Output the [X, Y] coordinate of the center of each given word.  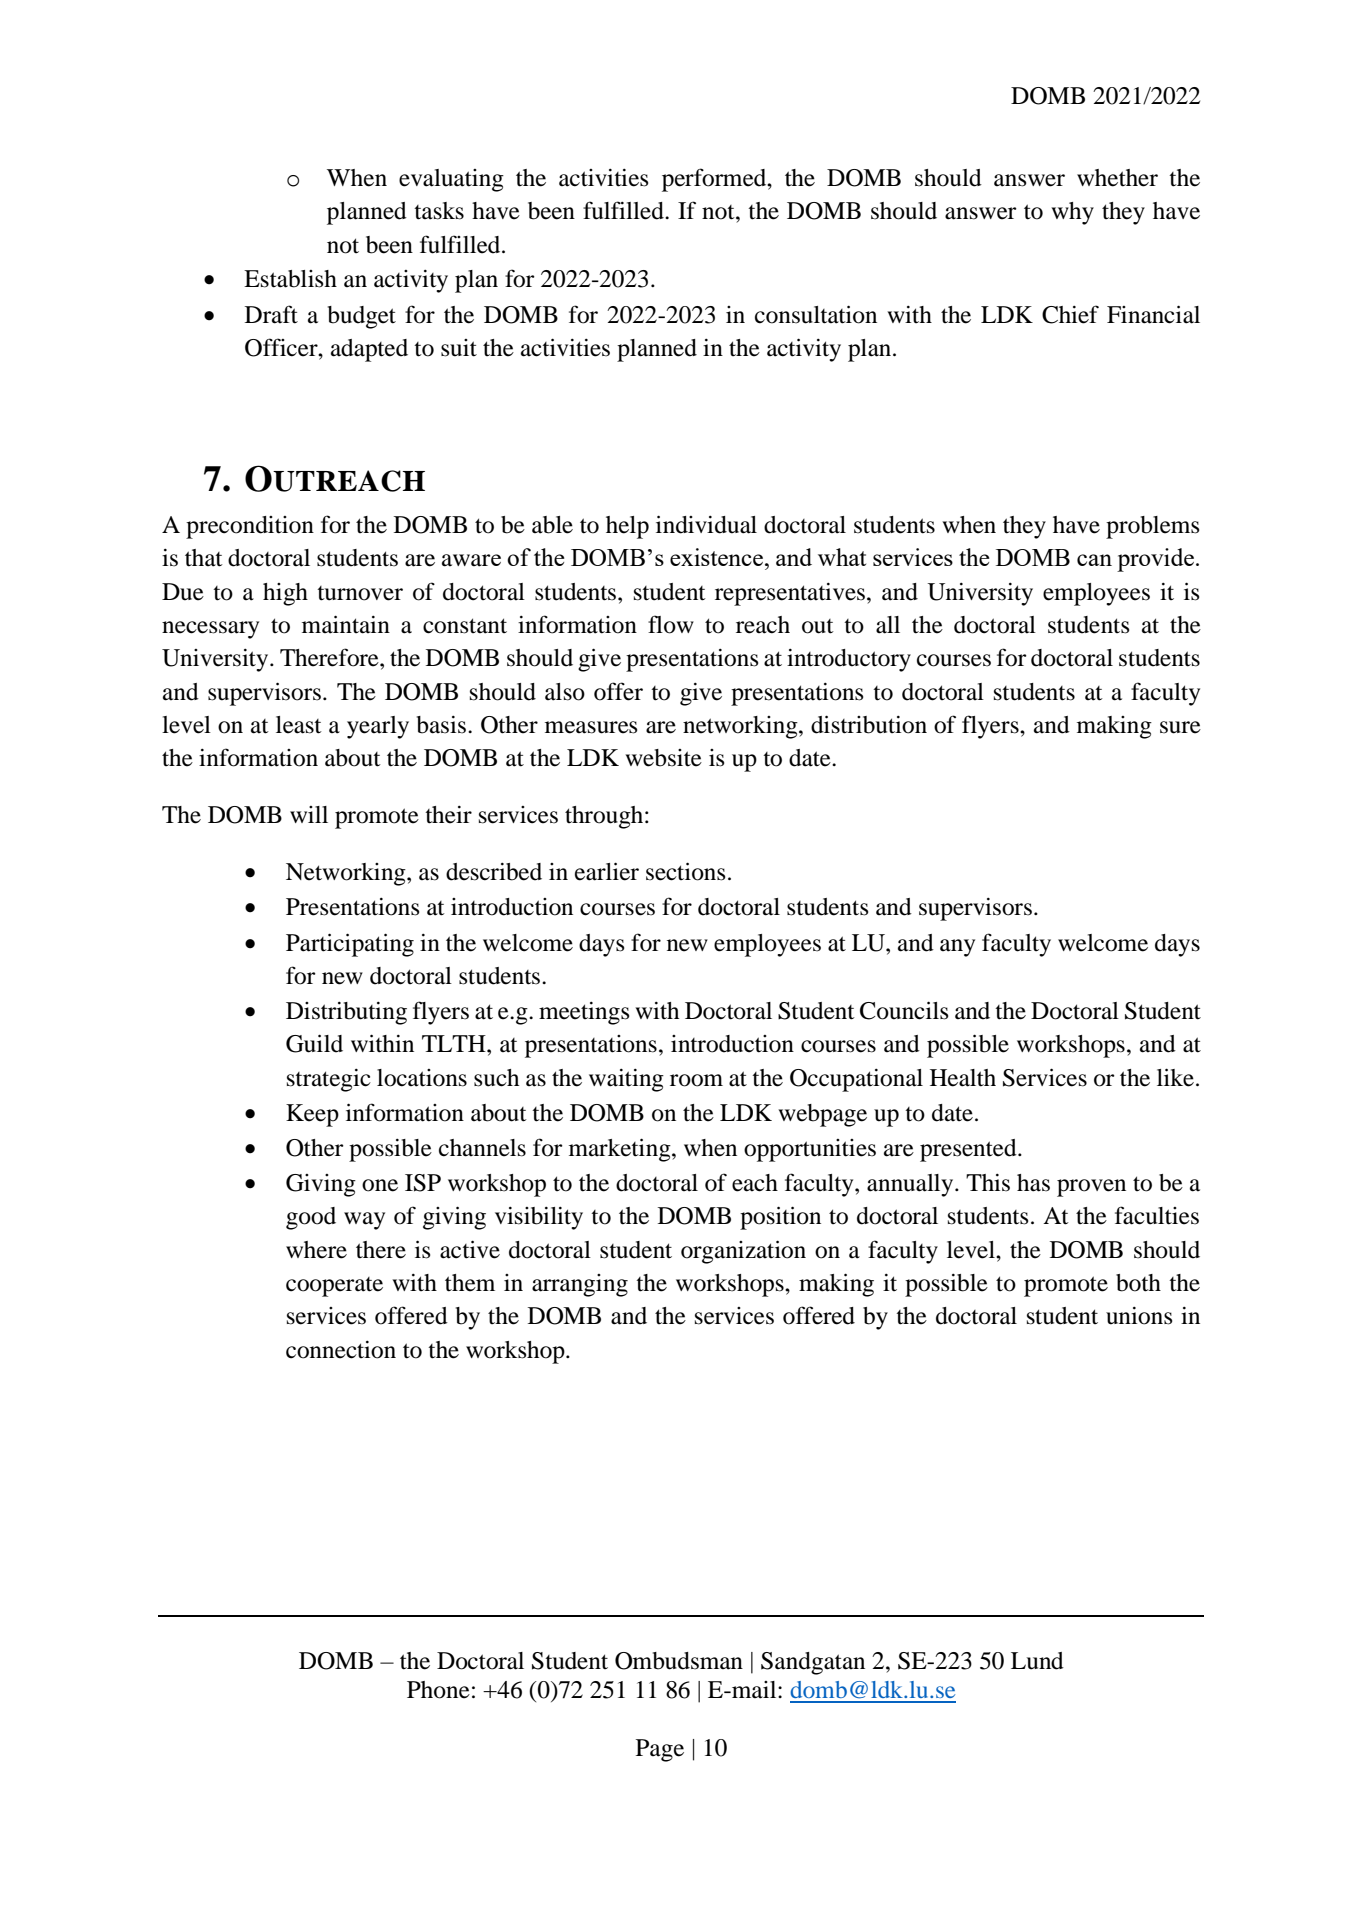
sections [685, 871]
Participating [350, 945]
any [957, 948]
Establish [290, 279]
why [1072, 213]
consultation [816, 314]
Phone [438, 1690]
